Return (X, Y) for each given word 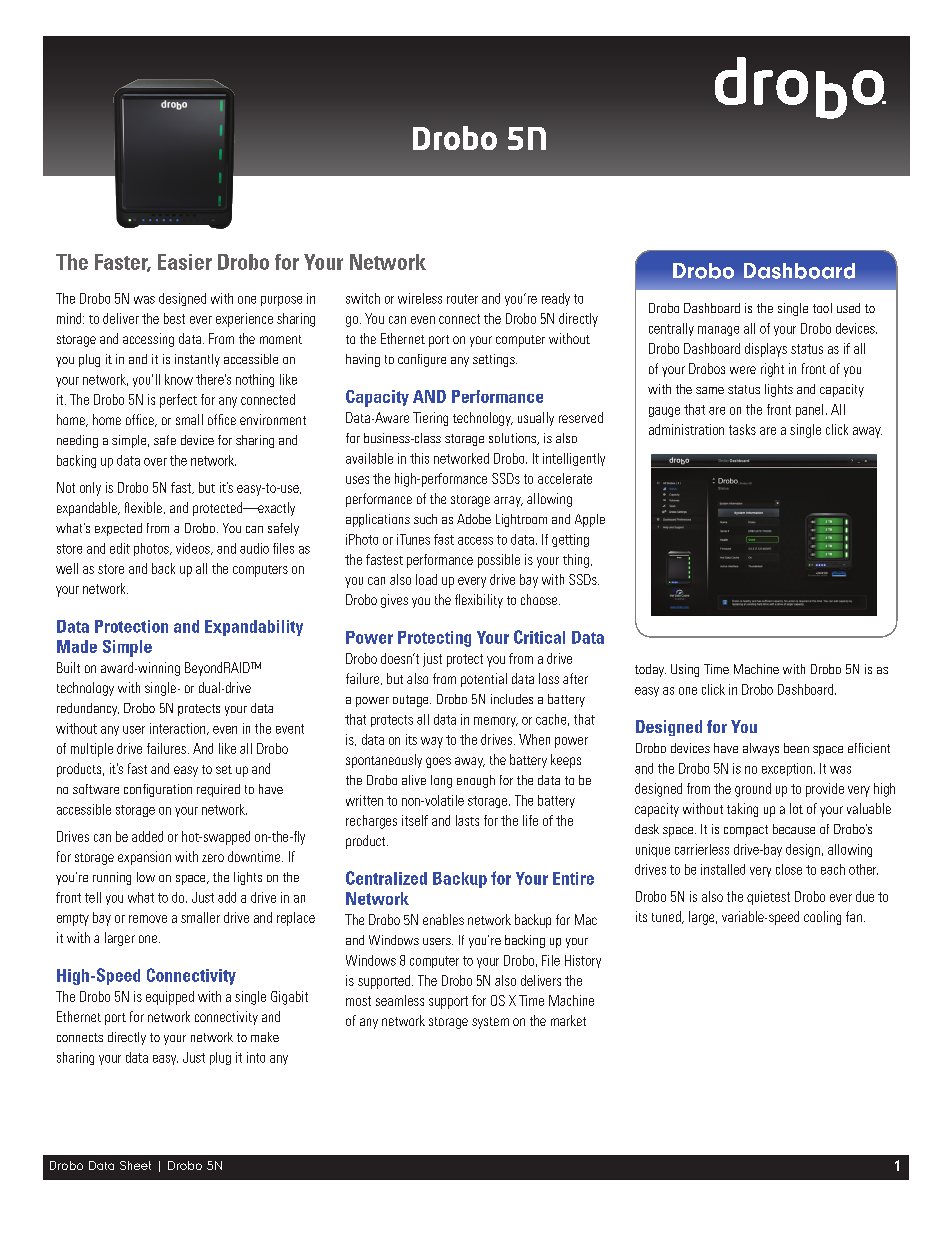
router (462, 299)
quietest (768, 898)
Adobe (474, 519)
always (761, 749)
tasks (742, 429)
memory (496, 722)
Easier (185, 262)
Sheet (135, 1165)
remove (148, 919)
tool (822, 308)
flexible (143, 507)
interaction (179, 729)
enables (443, 919)
